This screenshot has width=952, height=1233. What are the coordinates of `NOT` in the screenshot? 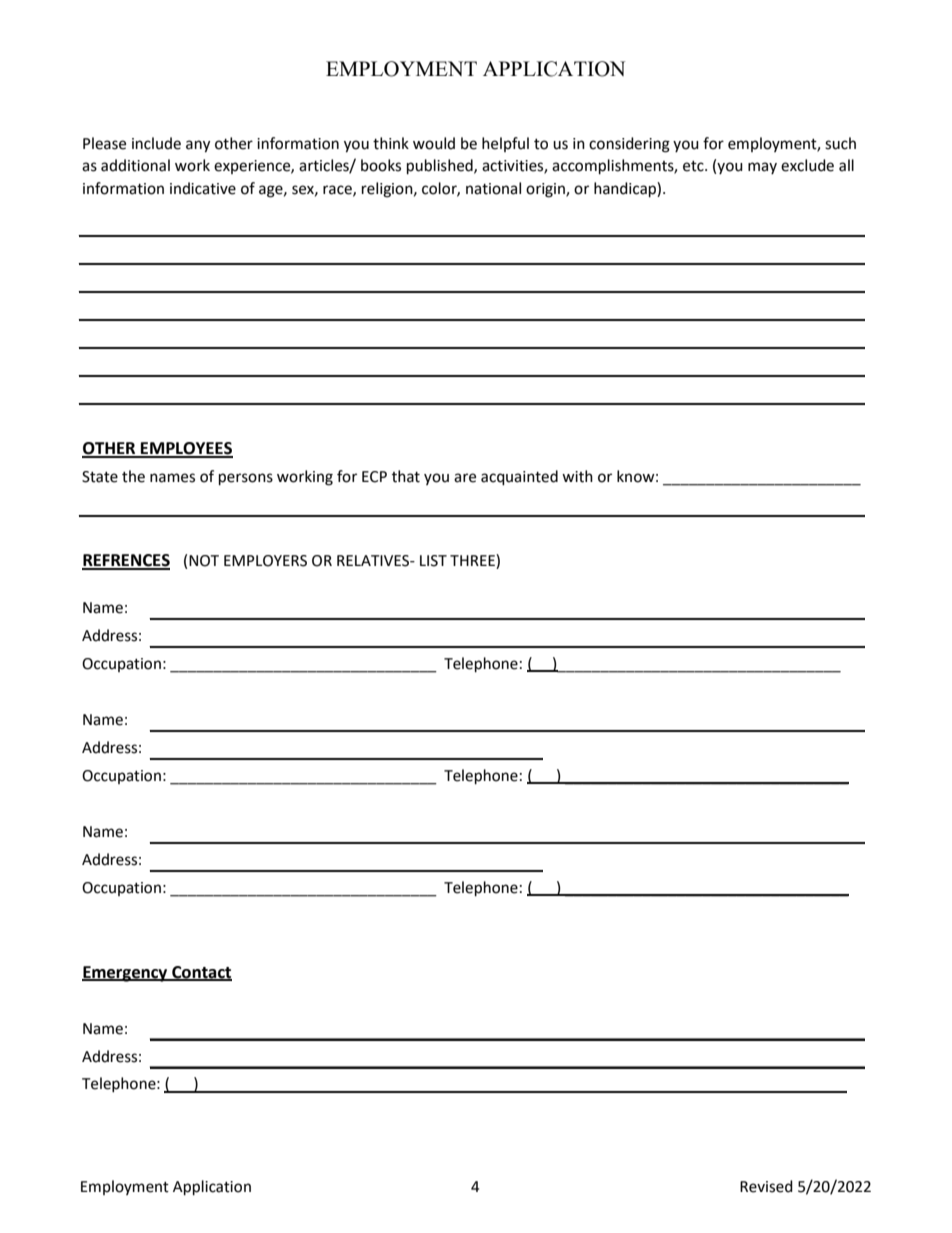 It's located at (204, 561).
